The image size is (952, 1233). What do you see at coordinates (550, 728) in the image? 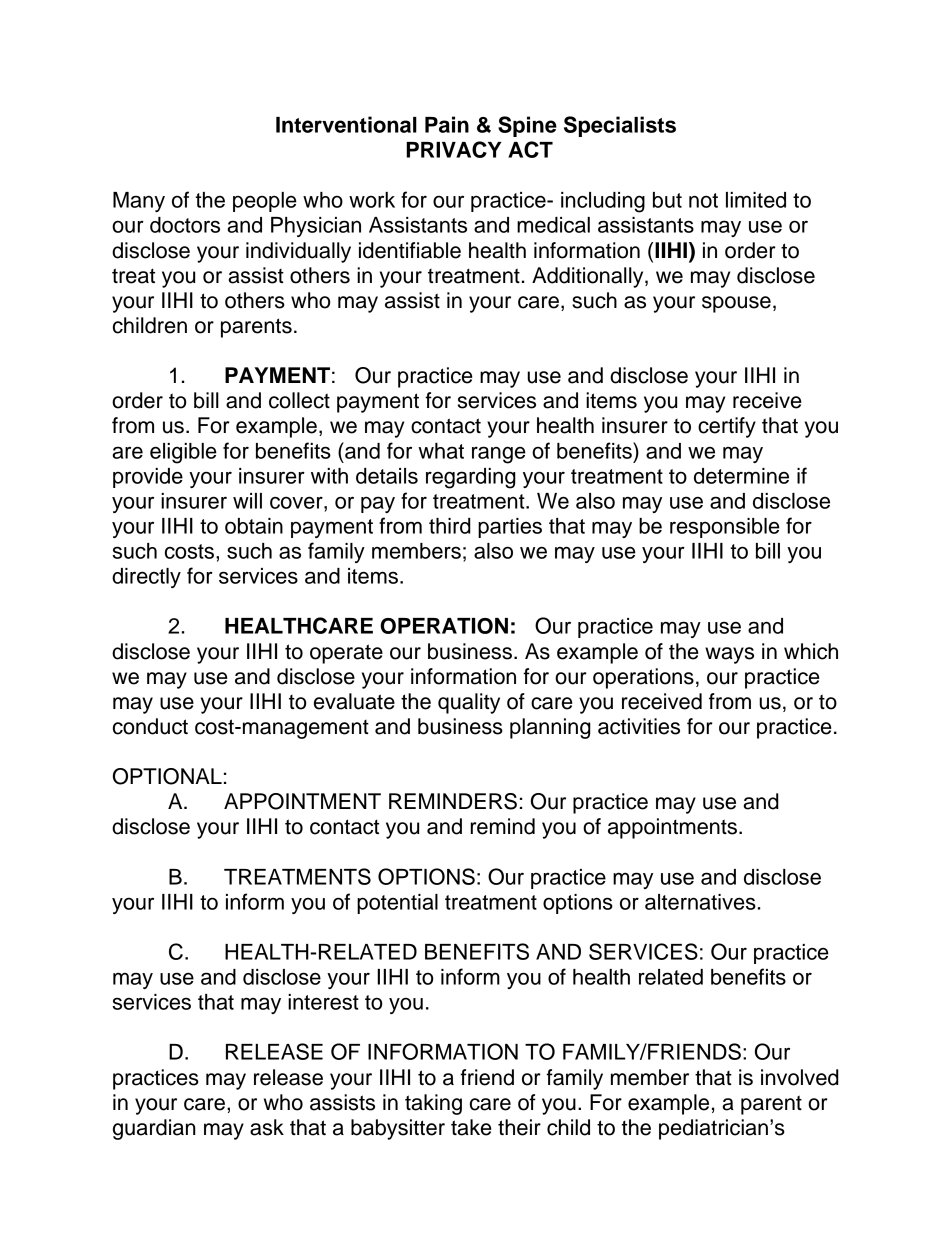
I see `planning` at bounding box center [550, 728].
